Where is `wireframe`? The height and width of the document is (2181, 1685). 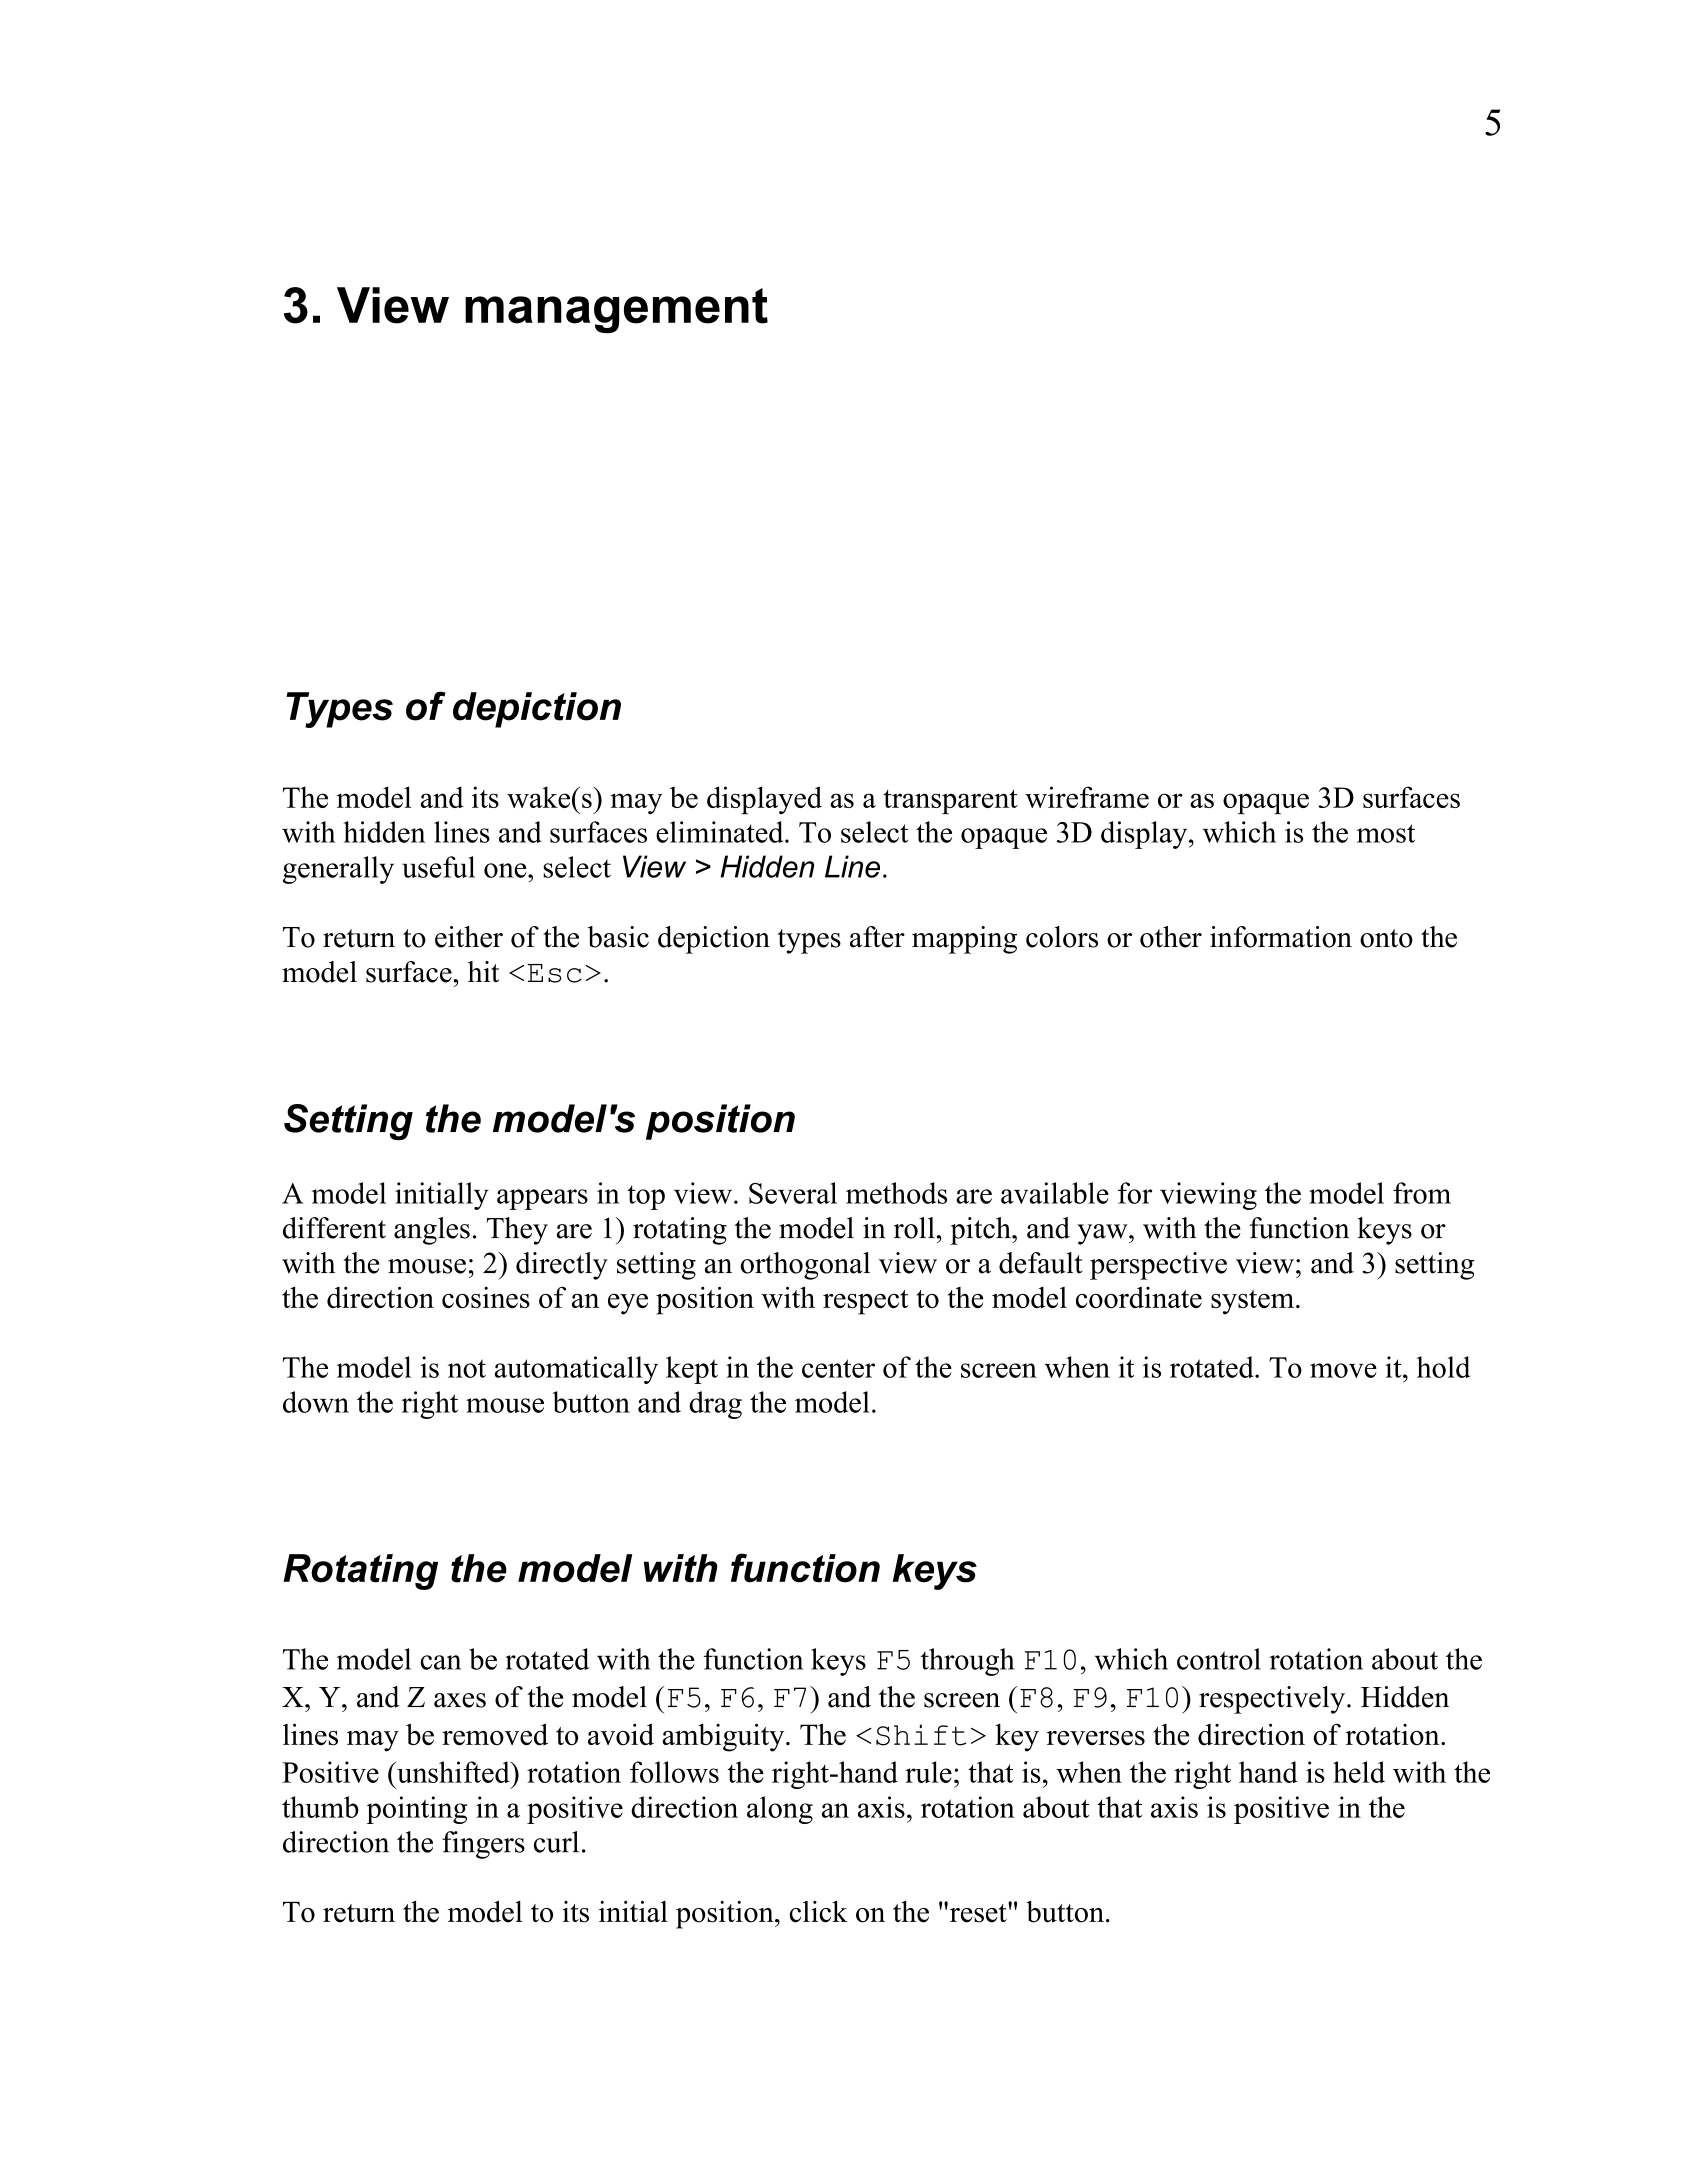 wireframe is located at coordinates (1087, 797).
